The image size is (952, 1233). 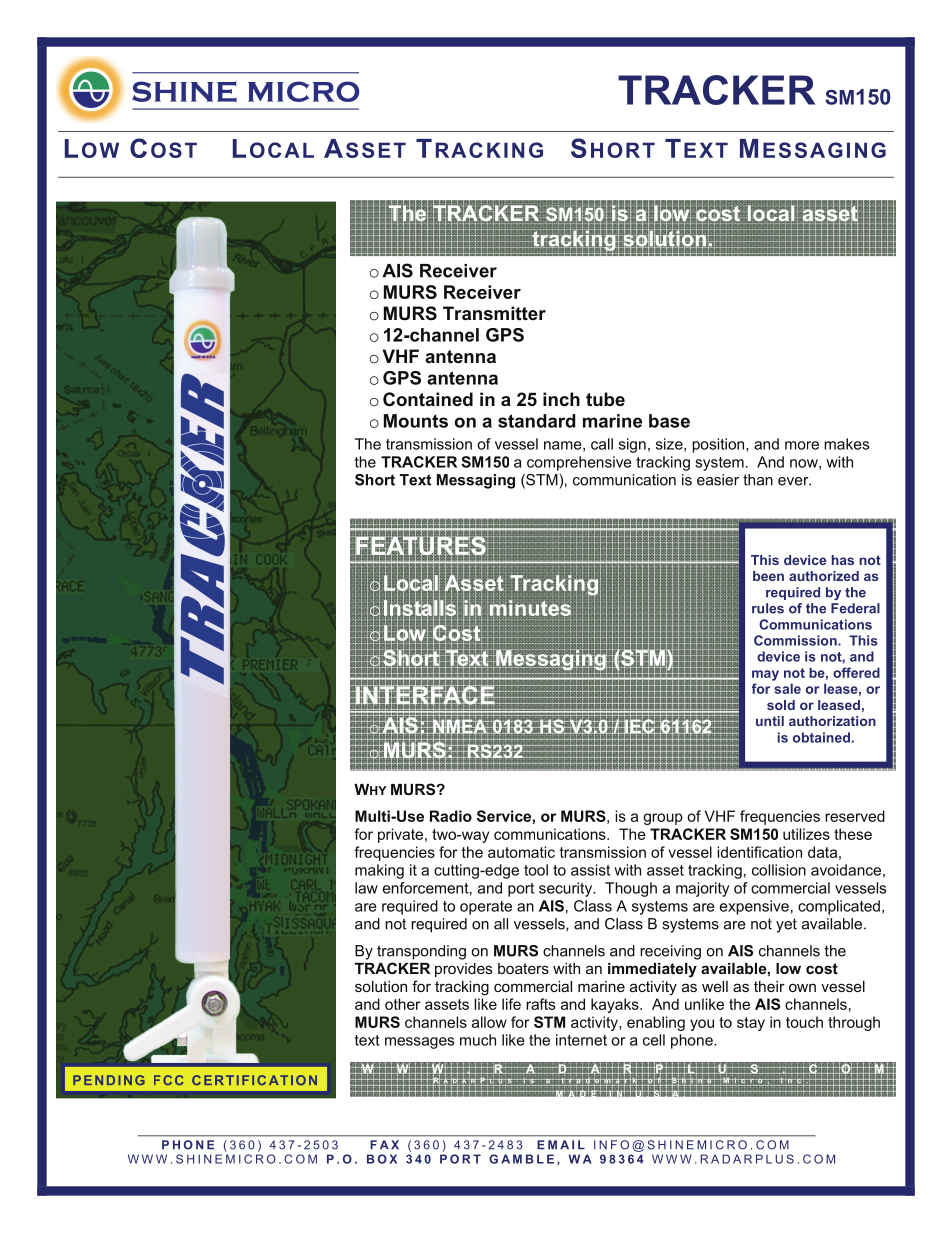 What do you see at coordinates (802, 445) in the screenshot?
I see `more` at bounding box center [802, 445].
